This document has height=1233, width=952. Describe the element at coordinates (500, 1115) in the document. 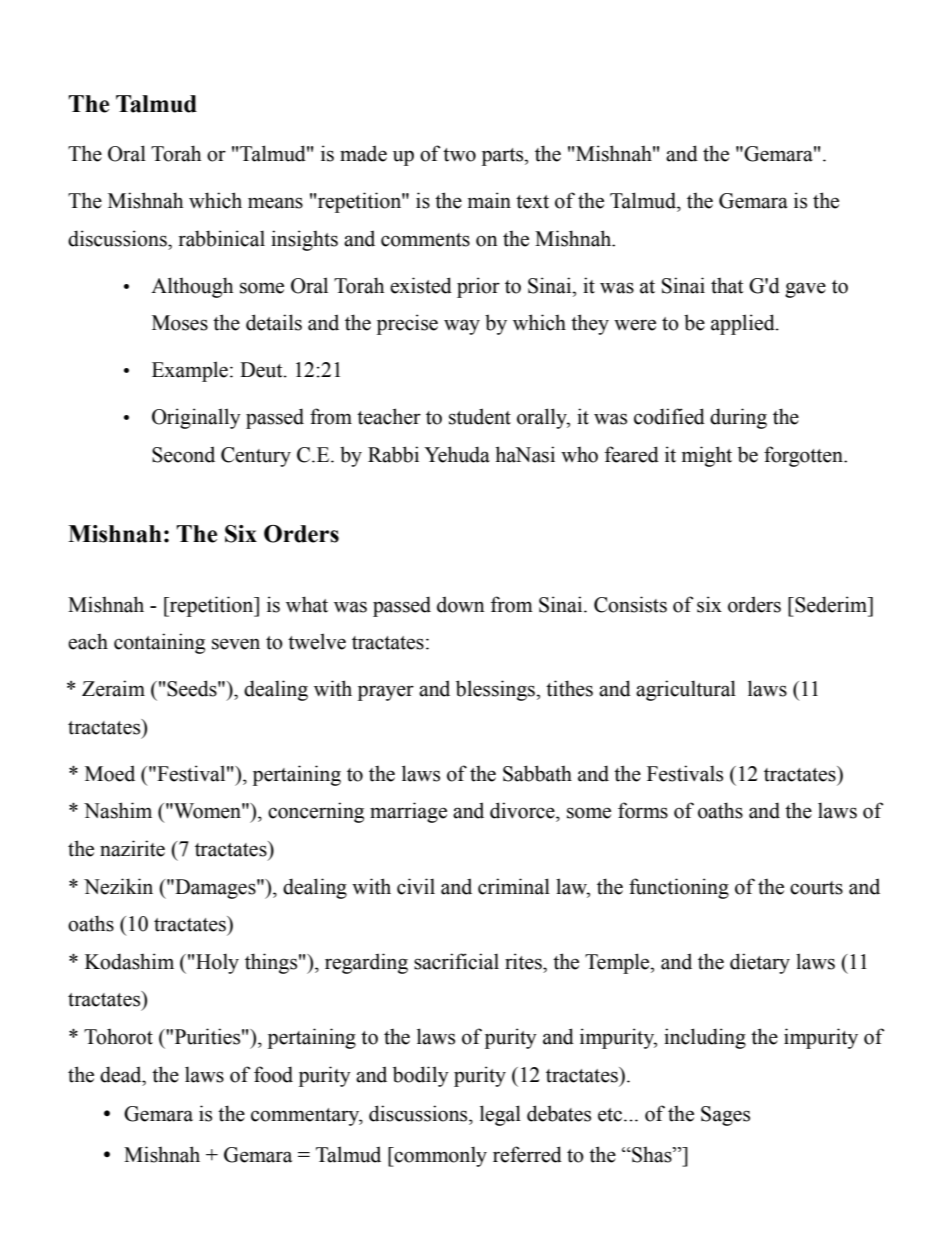

I see `legal` at that location.
